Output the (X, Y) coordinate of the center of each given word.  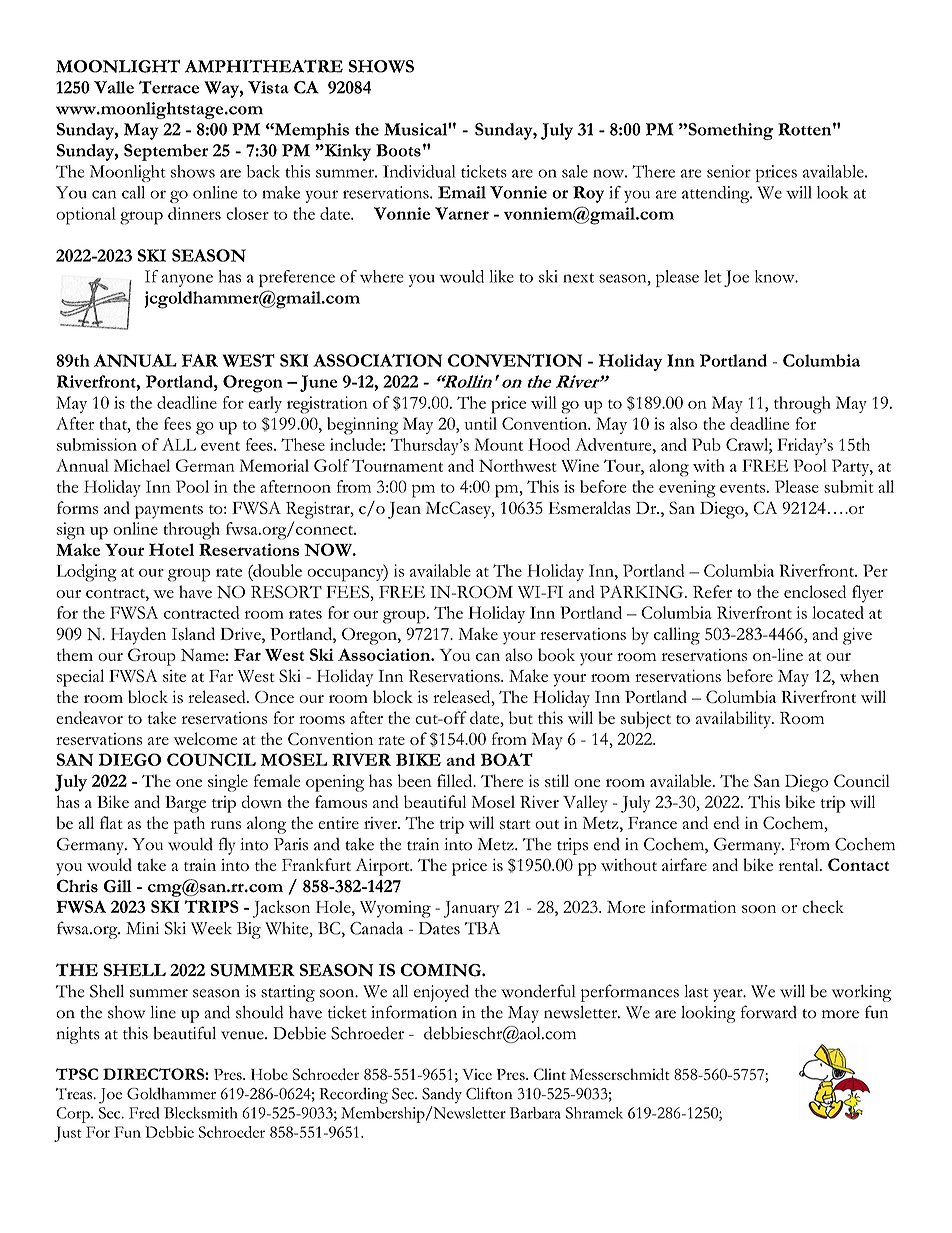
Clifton (489, 1093)
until (480, 423)
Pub (706, 444)
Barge (185, 804)
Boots (398, 150)
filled (456, 780)
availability (735, 720)
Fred (144, 1113)
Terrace (169, 87)
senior (729, 171)
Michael (142, 465)
